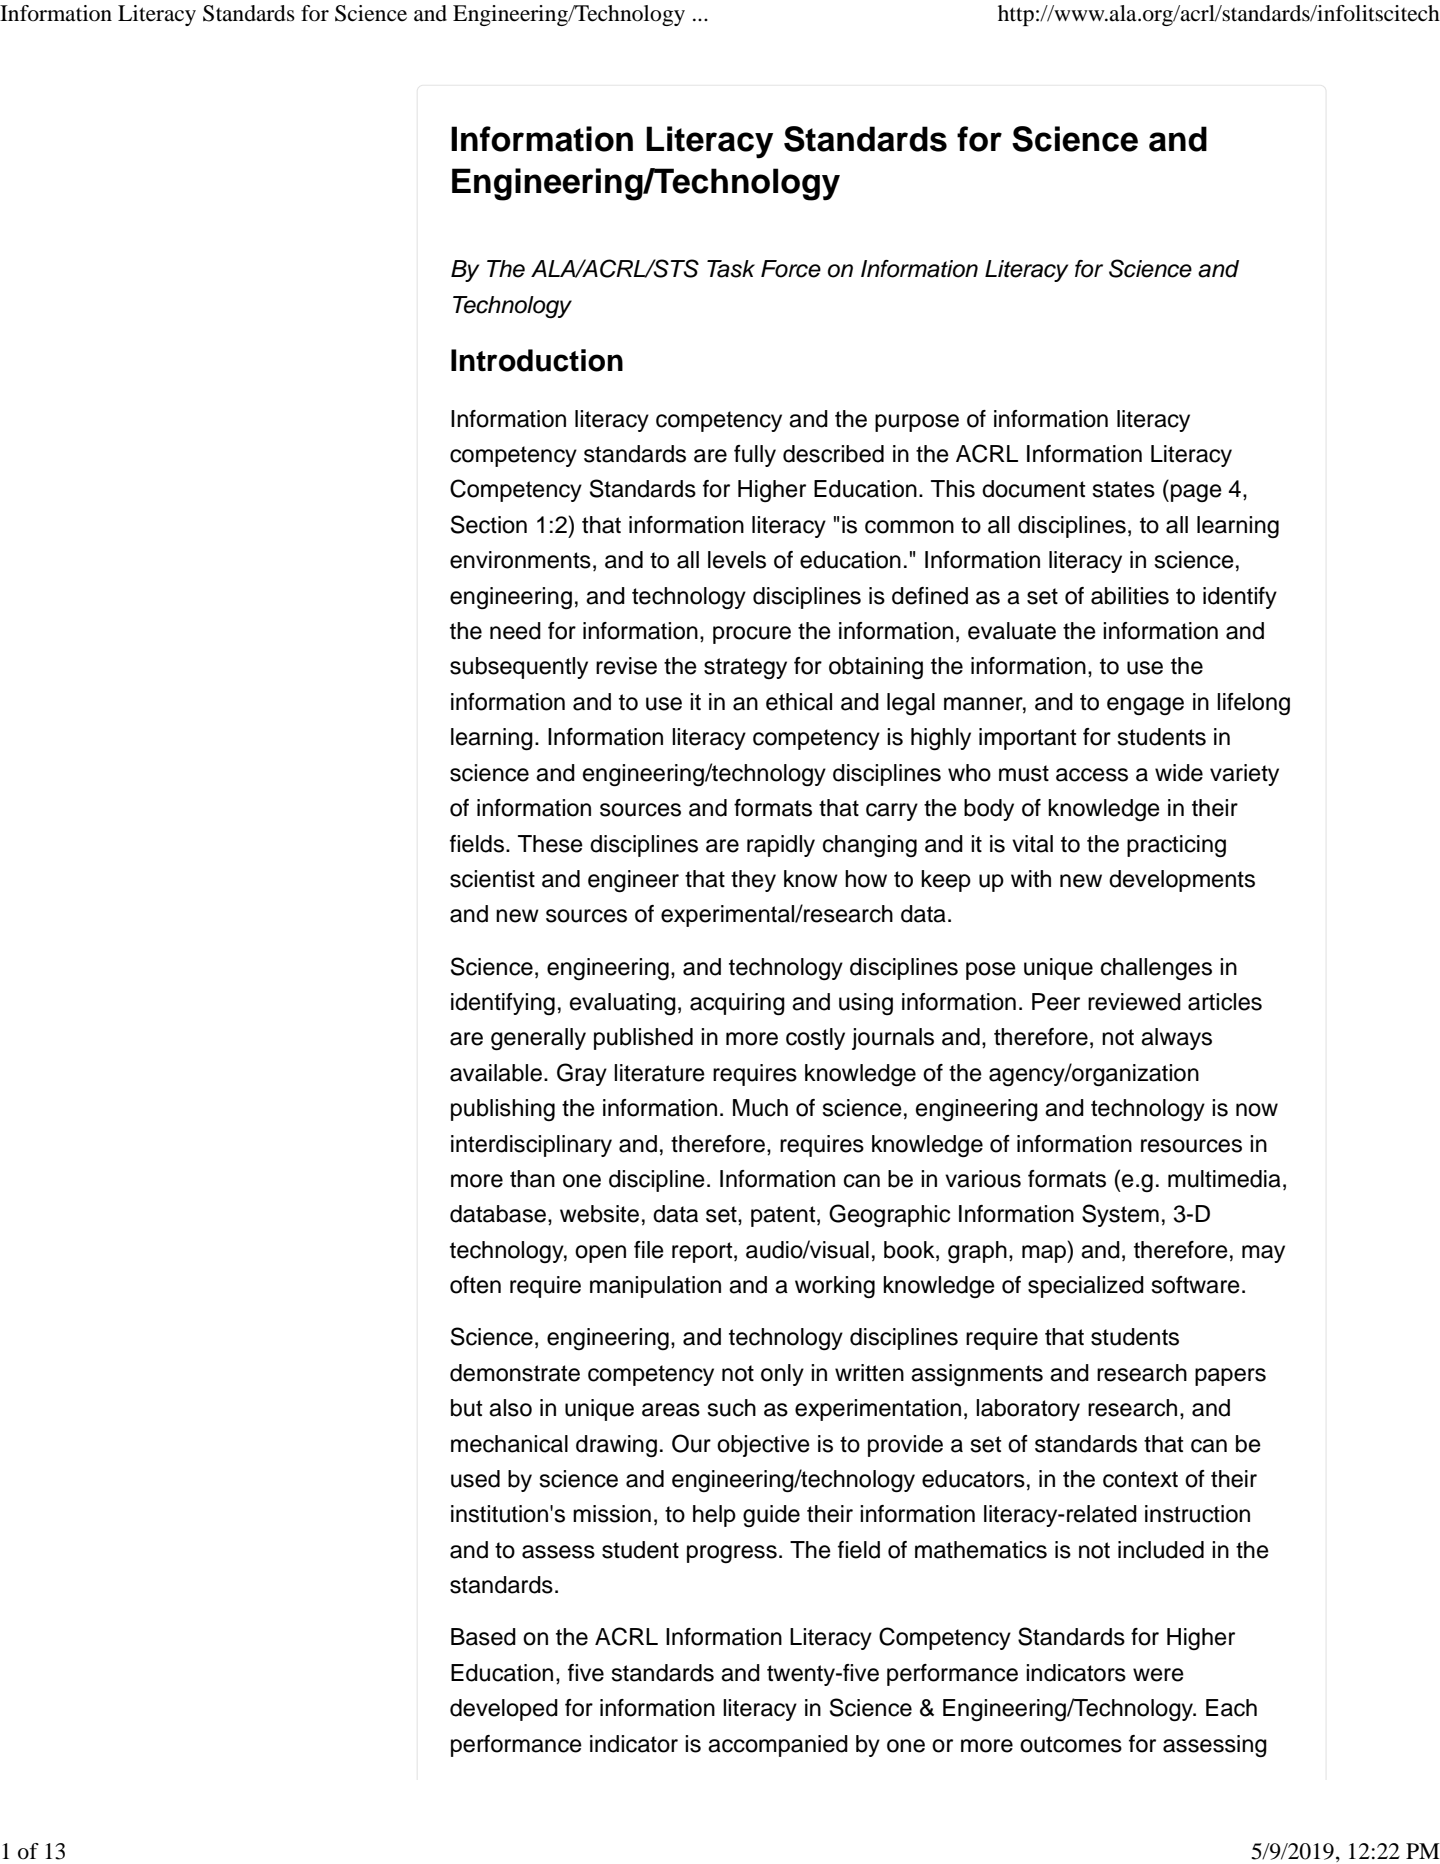 The width and height of the screenshot is (1440, 1864). Describe the element at coordinates (1123, 489) in the screenshot. I see `states` at that location.
